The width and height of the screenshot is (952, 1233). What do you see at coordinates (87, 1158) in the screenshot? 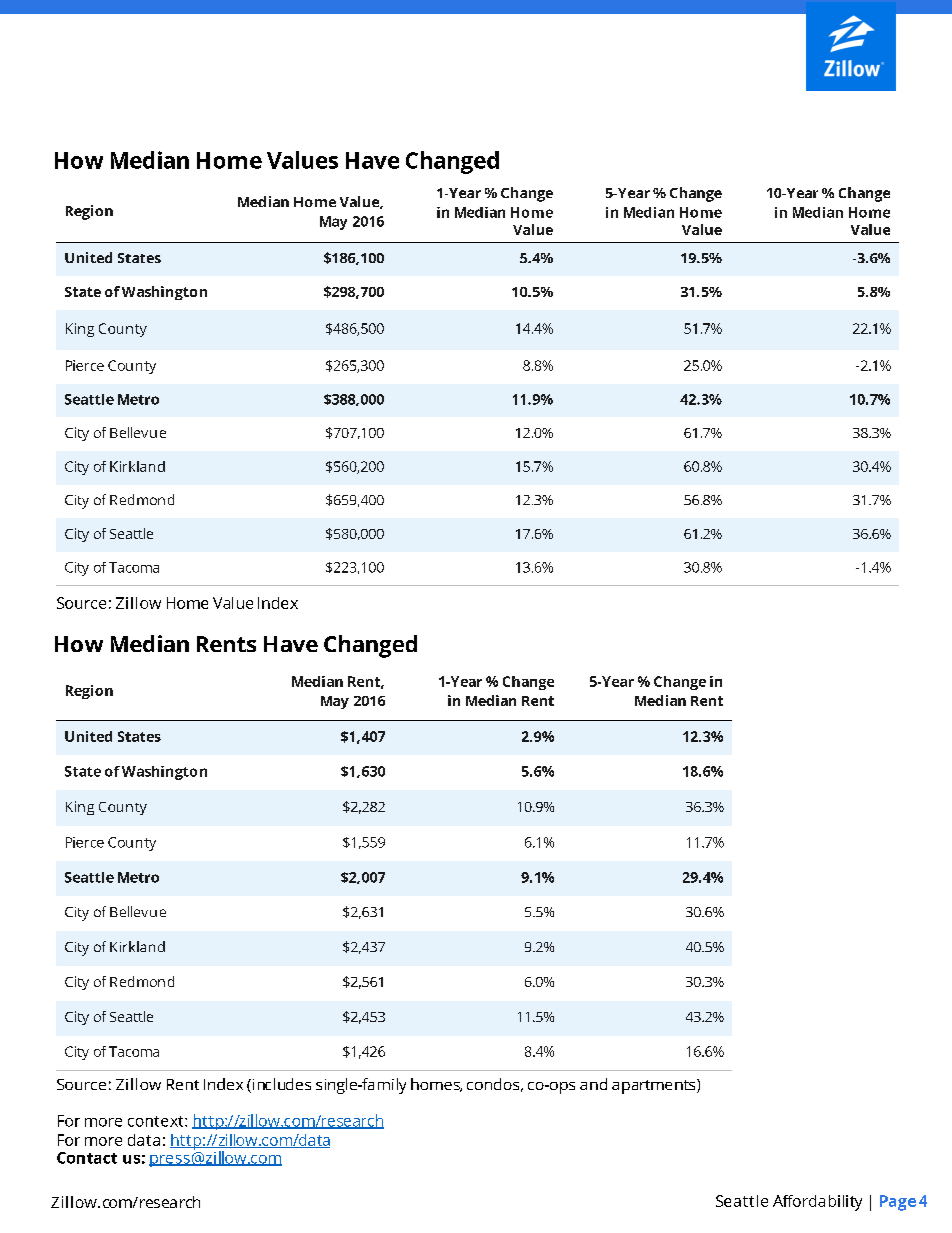
I see `Contact` at bounding box center [87, 1158].
